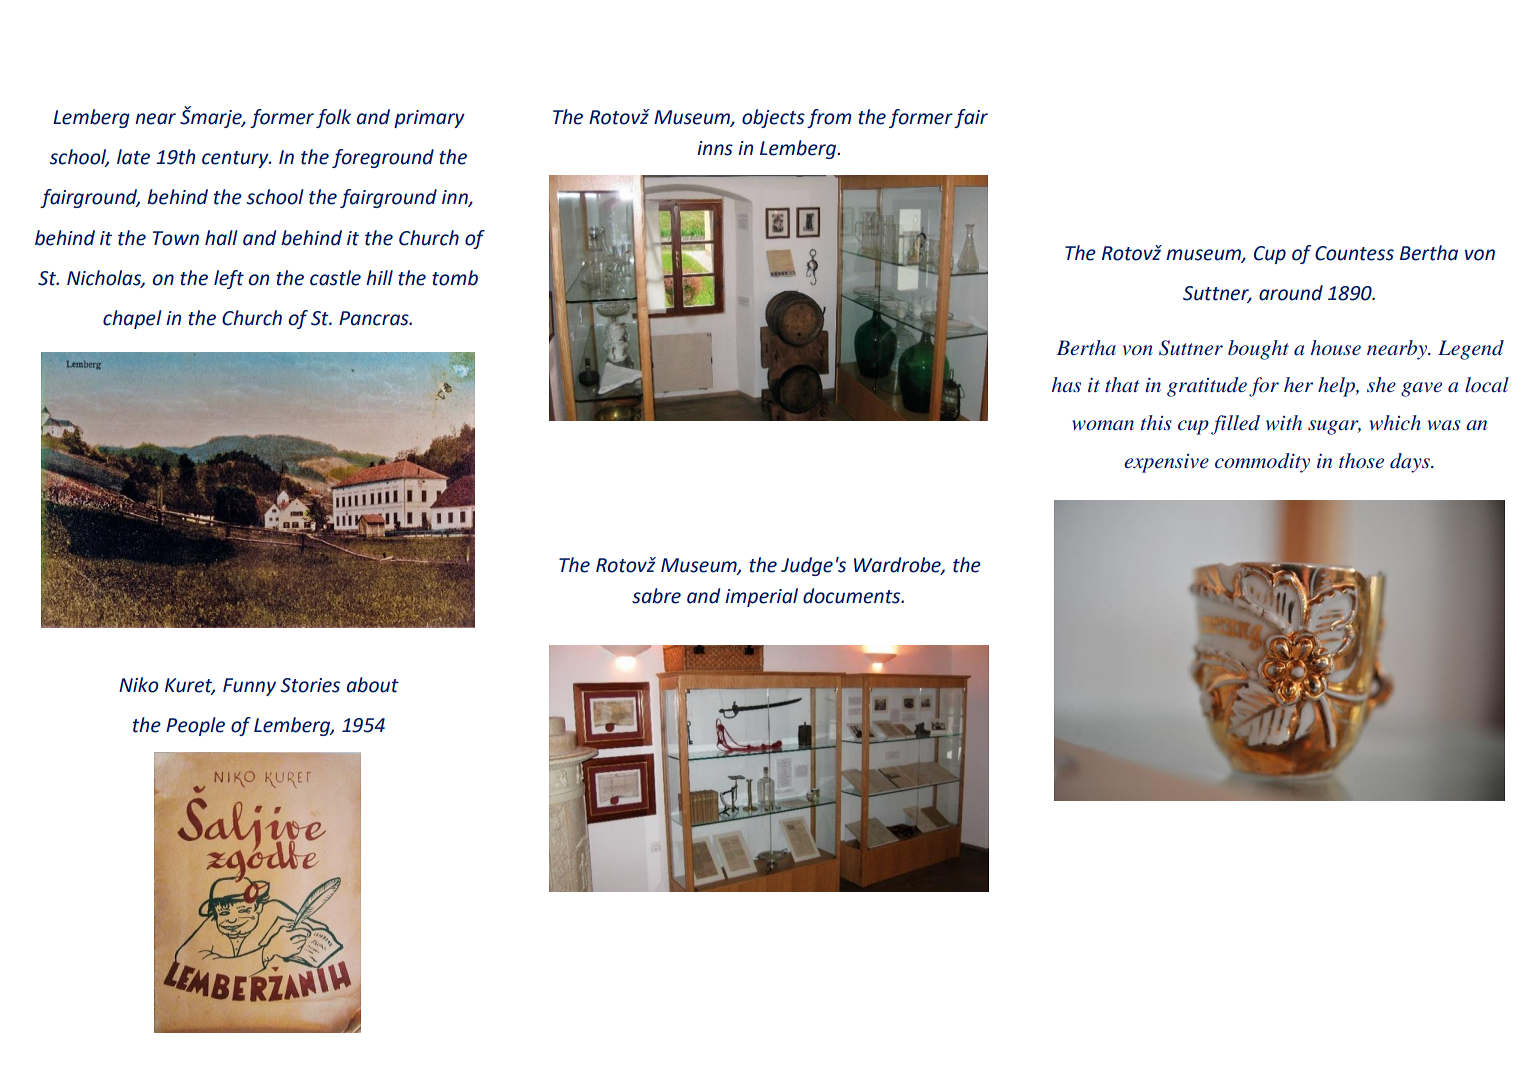 Image resolution: width=1536 pixels, height=1086 pixels. I want to click on woman, so click(1103, 425).
